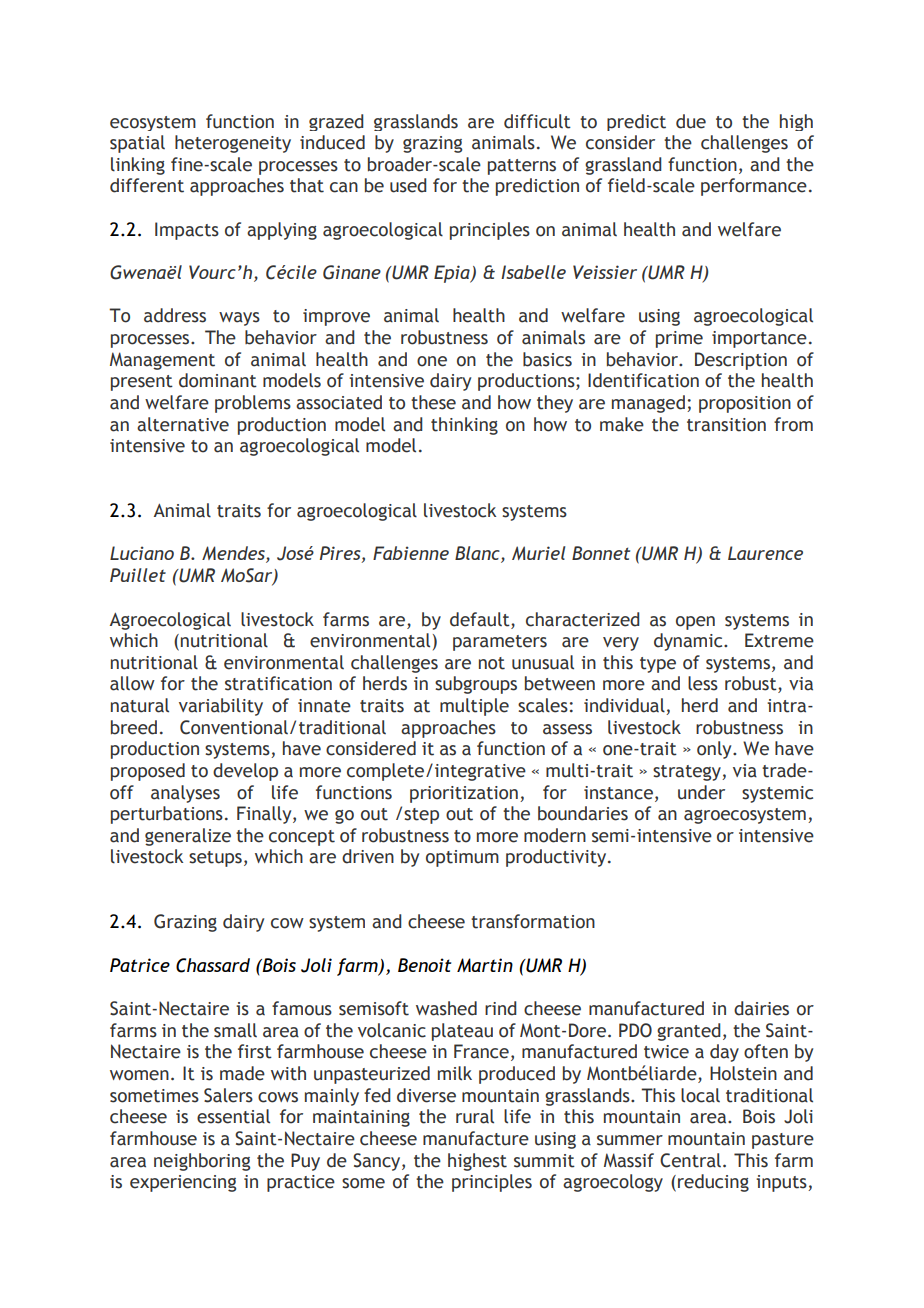 The width and height of the screenshot is (924, 1308). Describe the element at coordinates (691, 121) in the screenshot. I see `due` at that location.
